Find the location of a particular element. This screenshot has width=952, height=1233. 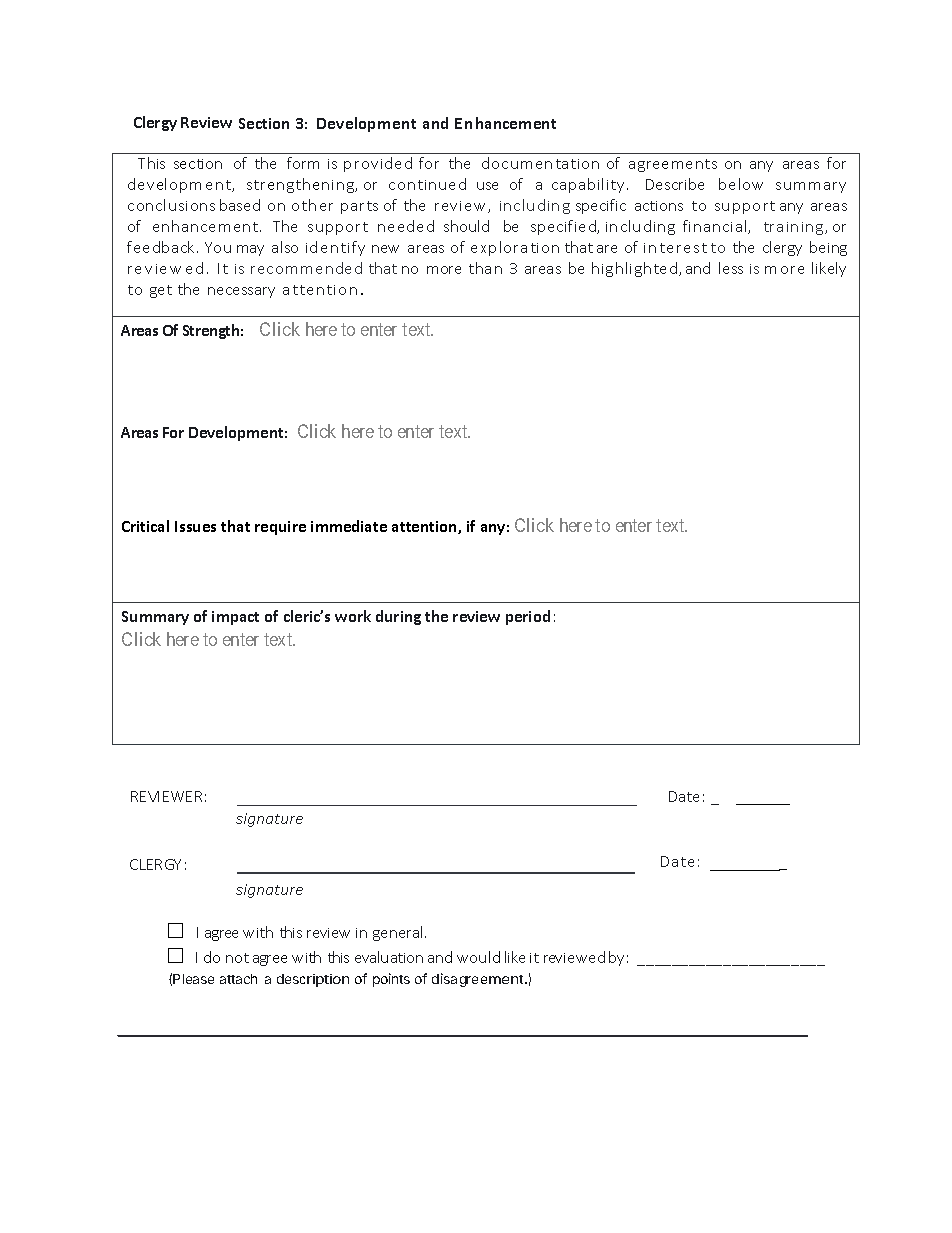

than is located at coordinates (485, 268).
